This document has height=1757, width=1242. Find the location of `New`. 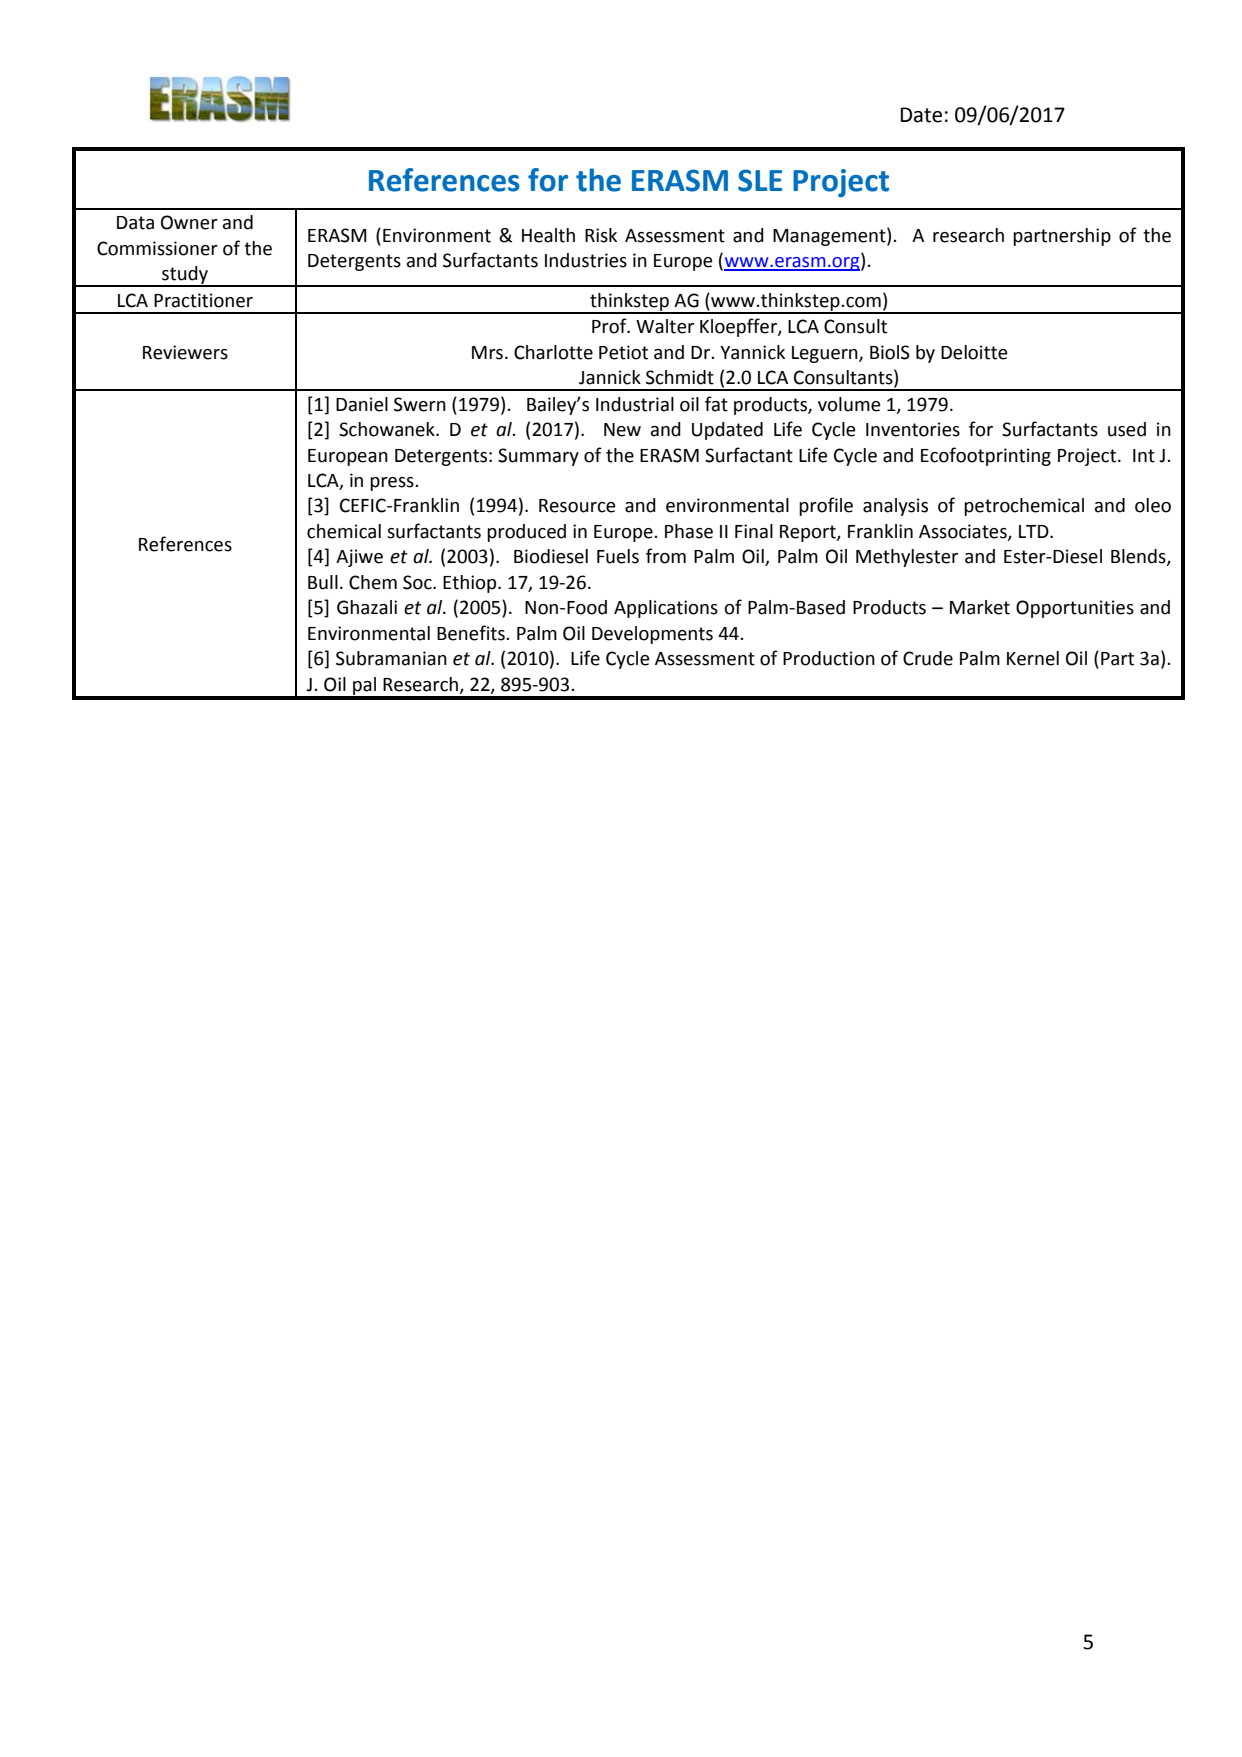

New is located at coordinates (622, 430).
